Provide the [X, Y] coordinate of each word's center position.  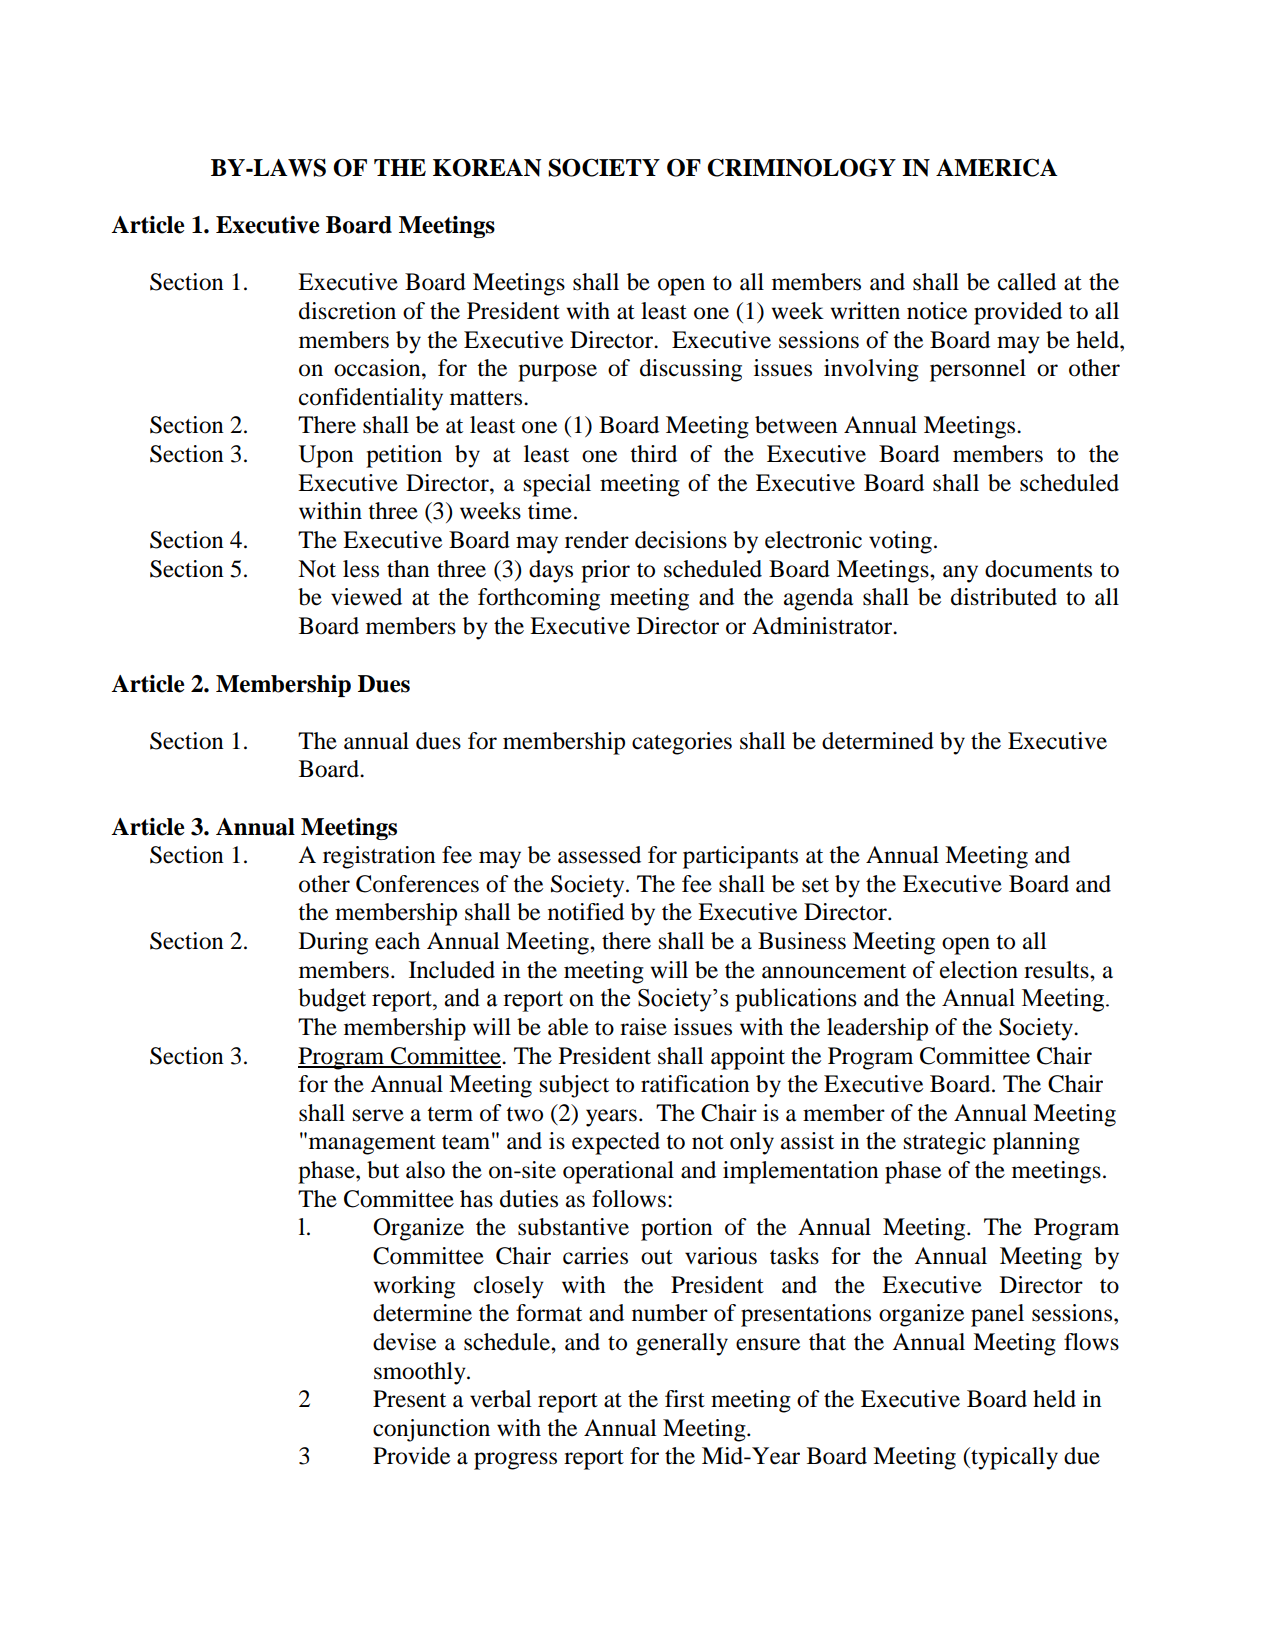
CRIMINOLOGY [801, 167]
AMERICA [997, 167]
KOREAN [487, 167]
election [979, 970]
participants [740, 857]
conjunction [431, 1430]
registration [379, 857]
